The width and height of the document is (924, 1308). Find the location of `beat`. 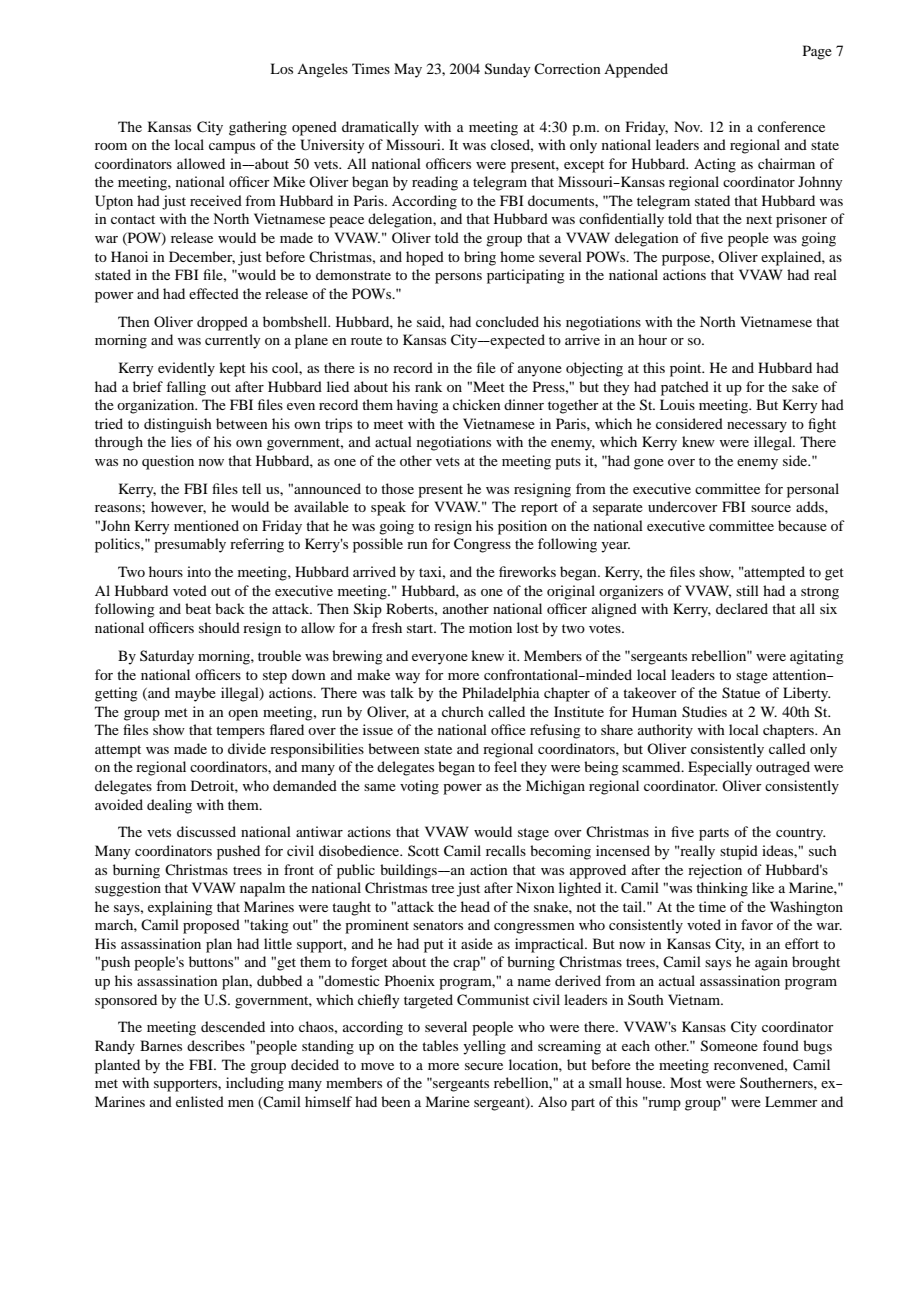

beat is located at coordinates (198, 608).
